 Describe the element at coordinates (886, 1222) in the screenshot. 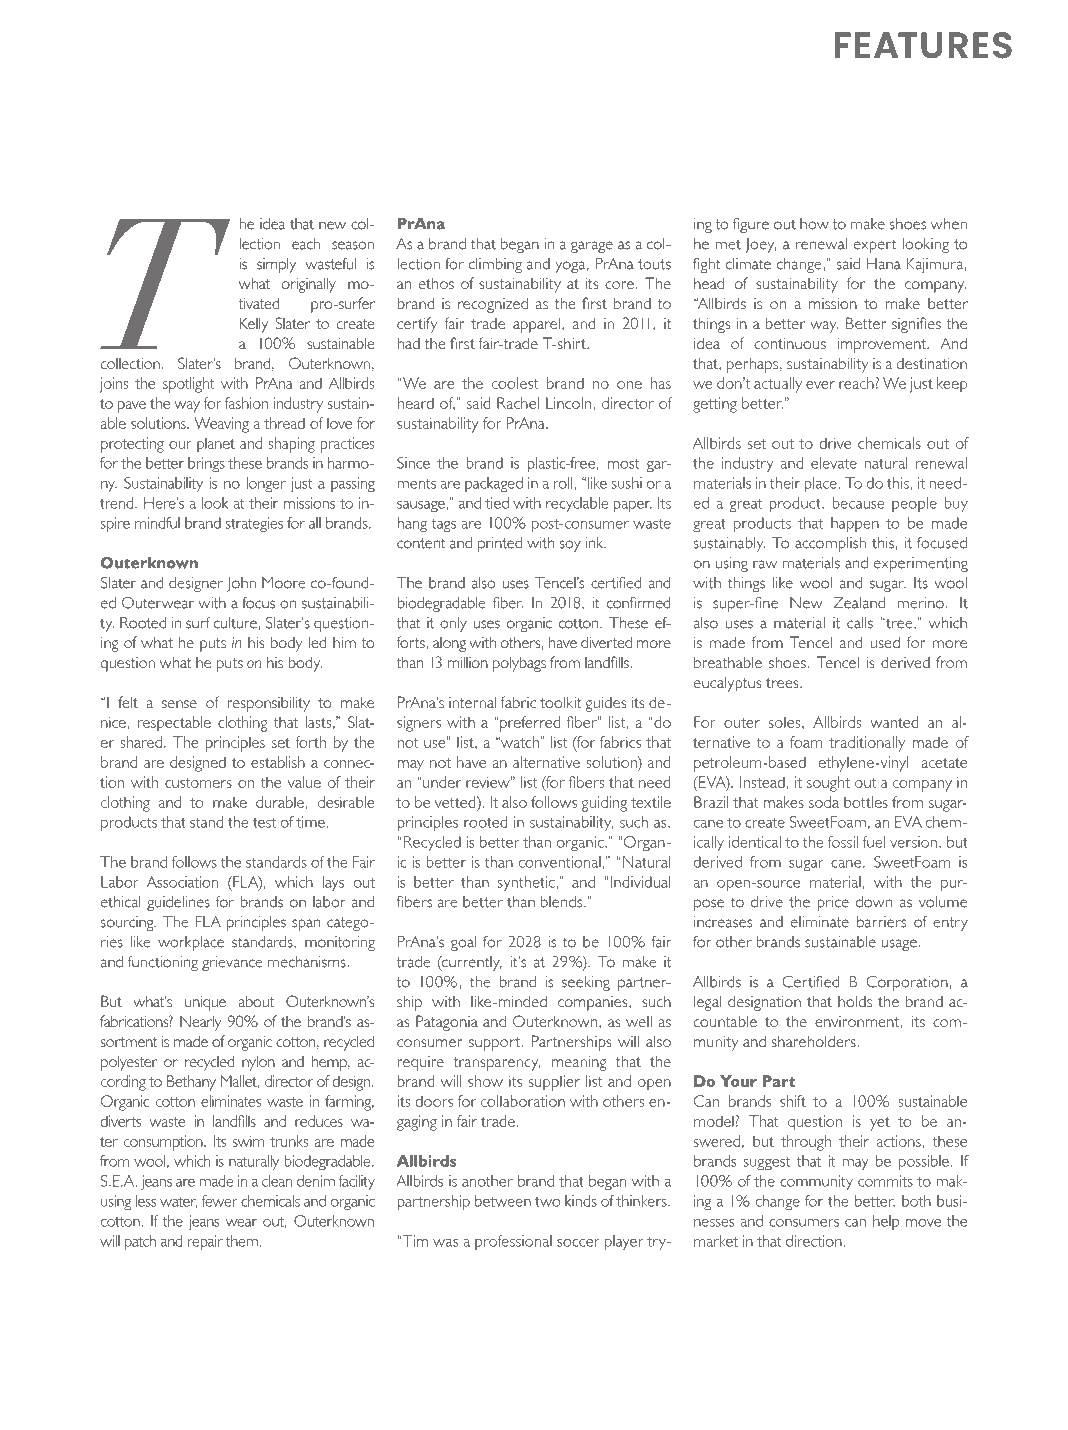

I see `help` at that location.
